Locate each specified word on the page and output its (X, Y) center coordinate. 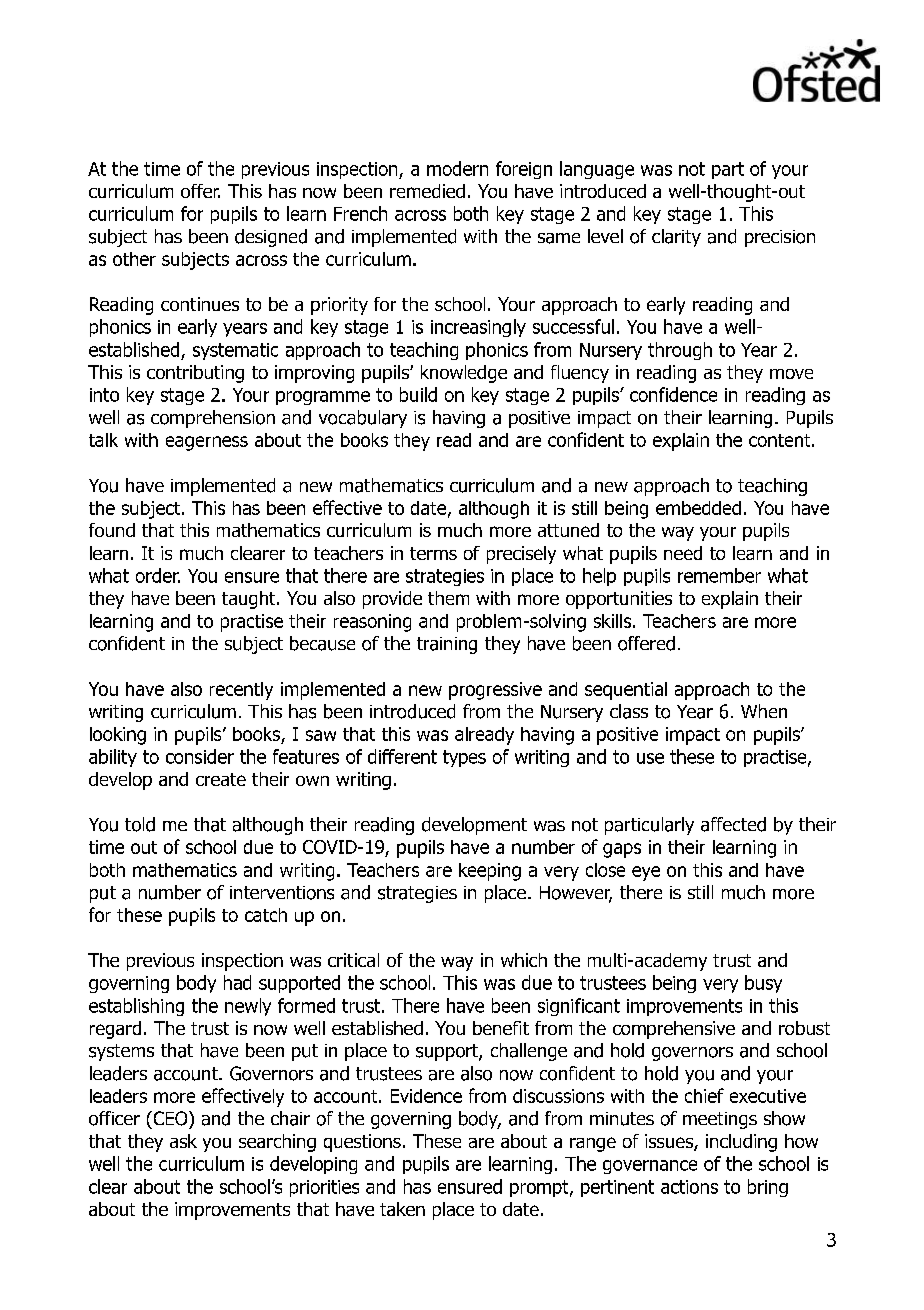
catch (266, 915)
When (764, 711)
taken (402, 1209)
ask (183, 1141)
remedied (427, 191)
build (418, 394)
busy (763, 984)
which (524, 960)
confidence (673, 394)
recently (241, 691)
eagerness (207, 443)
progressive (495, 691)
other (134, 259)
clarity (676, 238)
